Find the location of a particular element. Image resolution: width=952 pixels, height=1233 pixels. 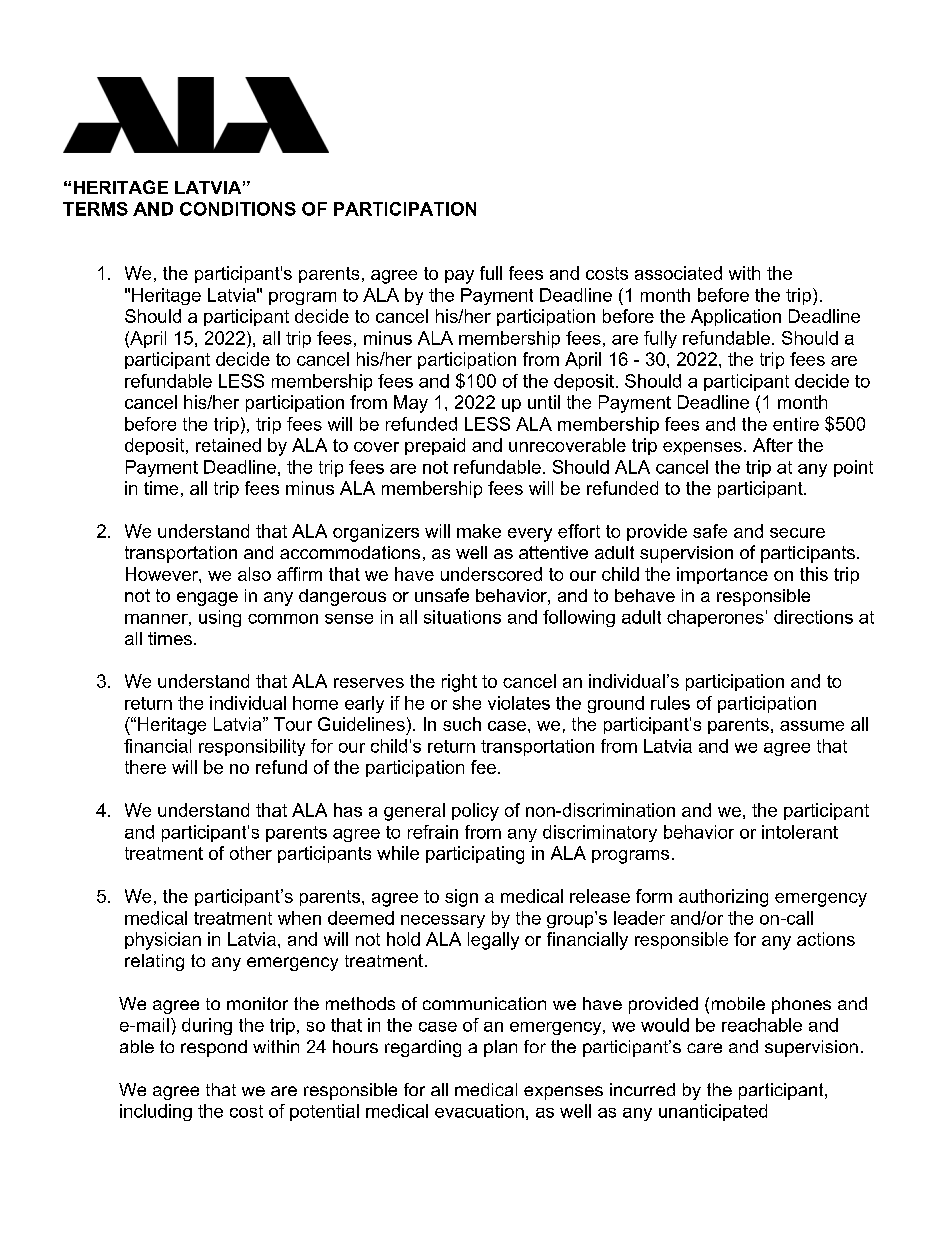

CONDITIONS is located at coordinates (238, 209).
